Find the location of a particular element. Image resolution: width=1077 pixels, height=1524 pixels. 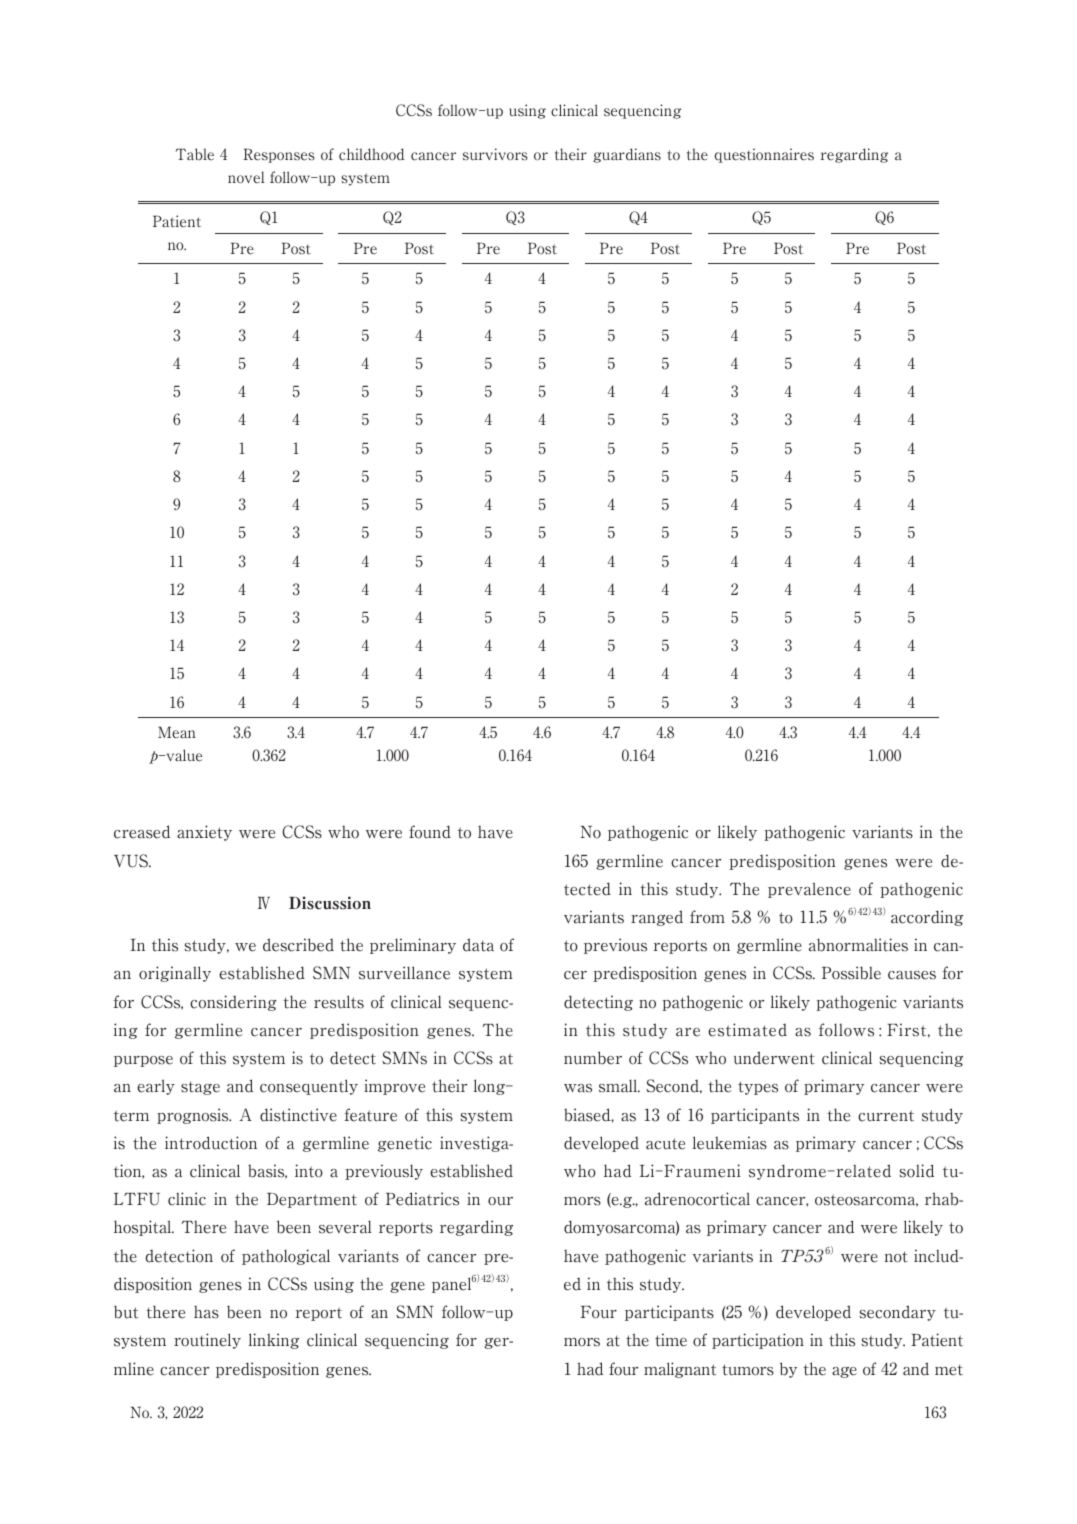

underwent is located at coordinates (774, 1058).
